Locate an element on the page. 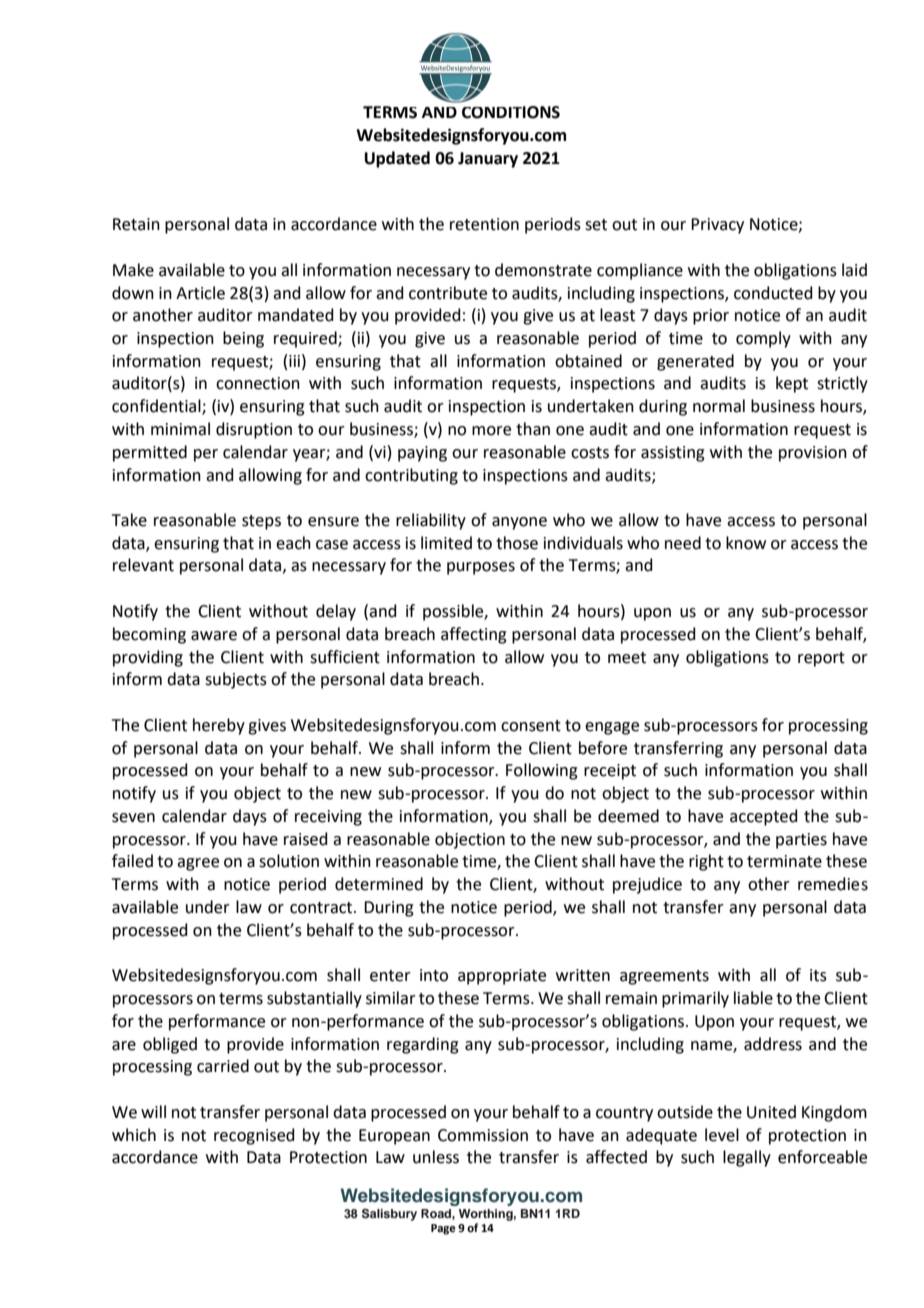 The width and height of the document is (924, 1308). Retain is located at coordinates (136, 224).
